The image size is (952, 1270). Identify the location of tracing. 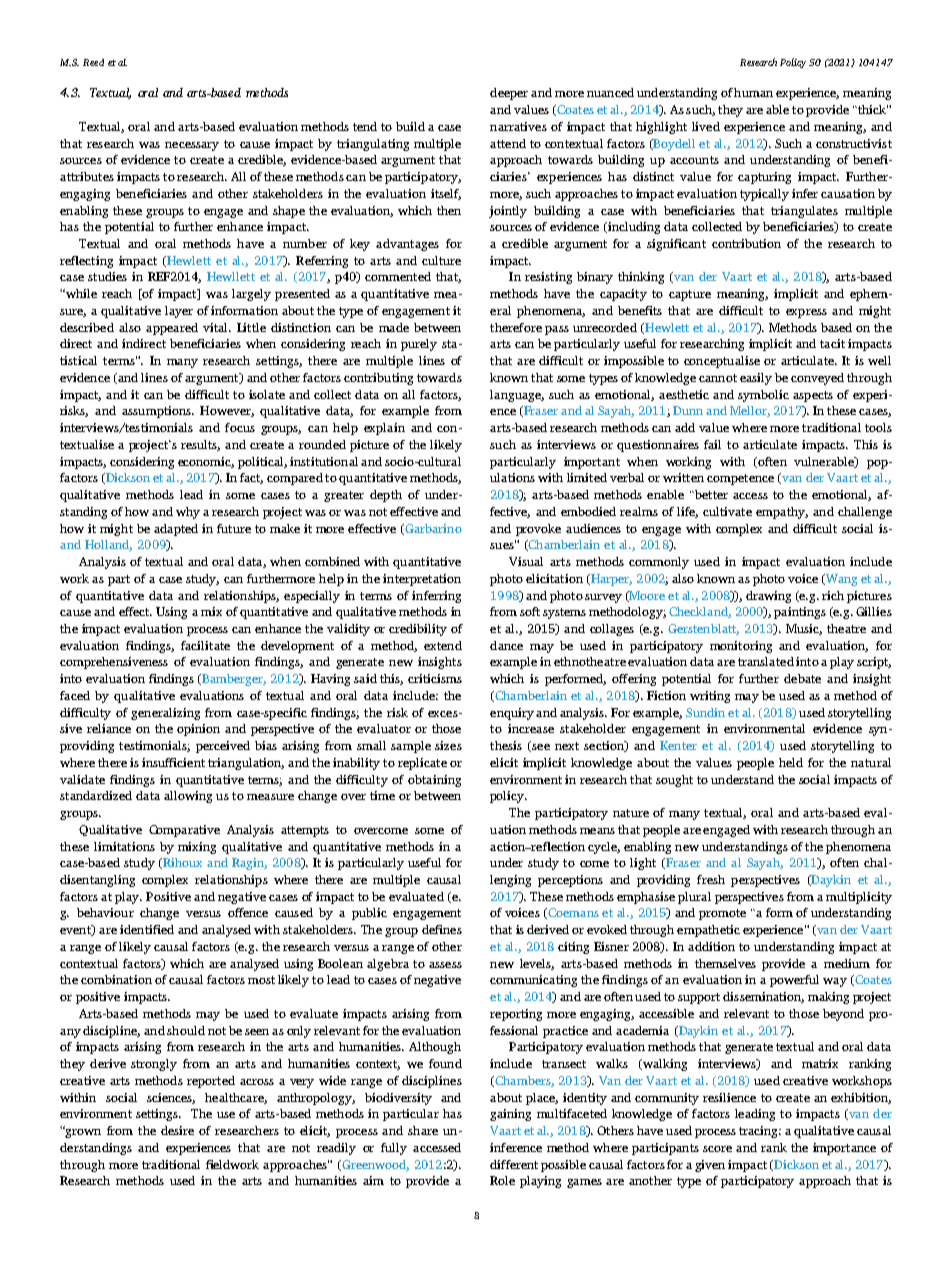
(760, 1132).
